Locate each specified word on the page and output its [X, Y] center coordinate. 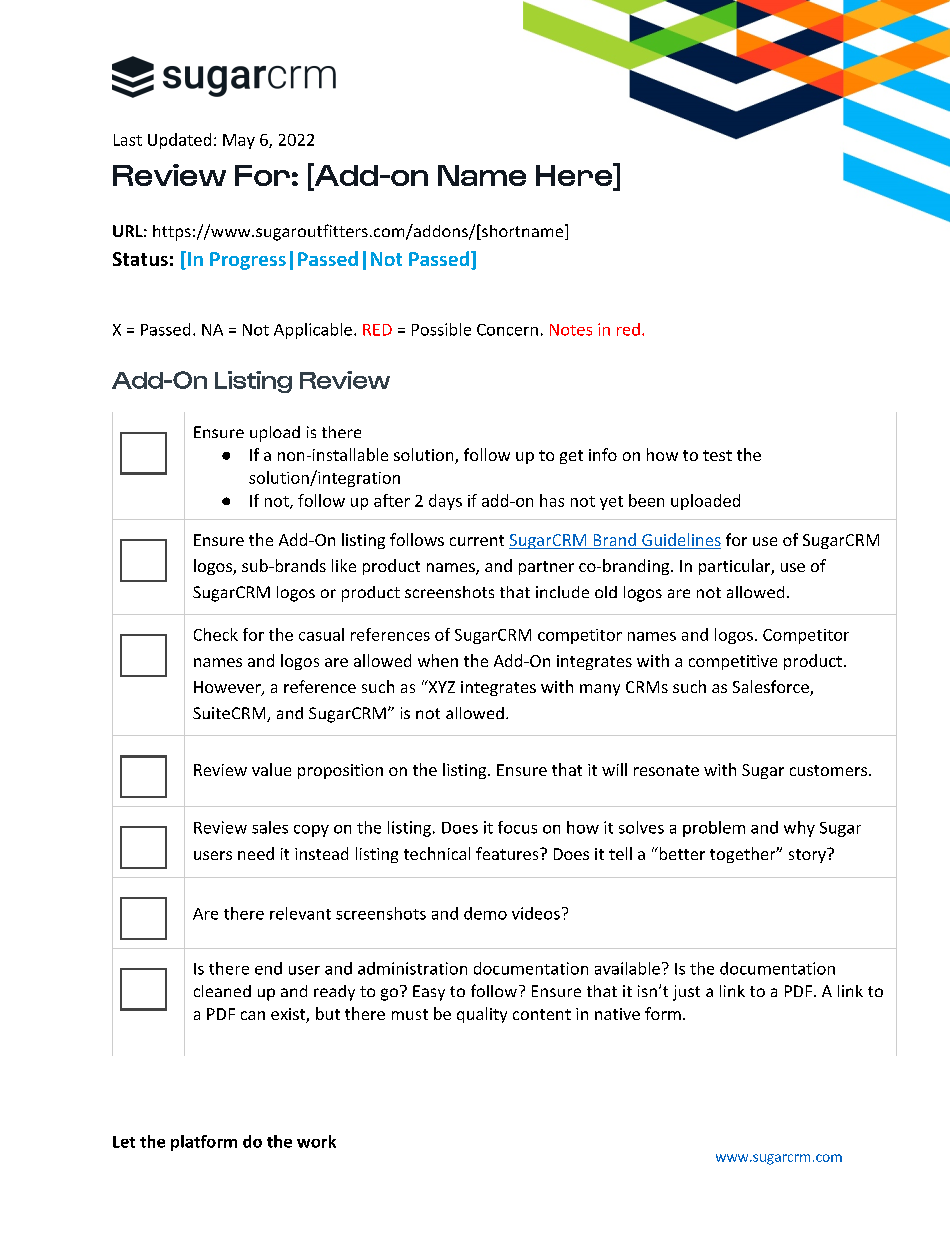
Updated [179, 141]
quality [482, 1015]
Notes [571, 330]
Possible [441, 329]
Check [216, 634]
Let [124, 1142]
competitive [733, 662]
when [438, 660]
